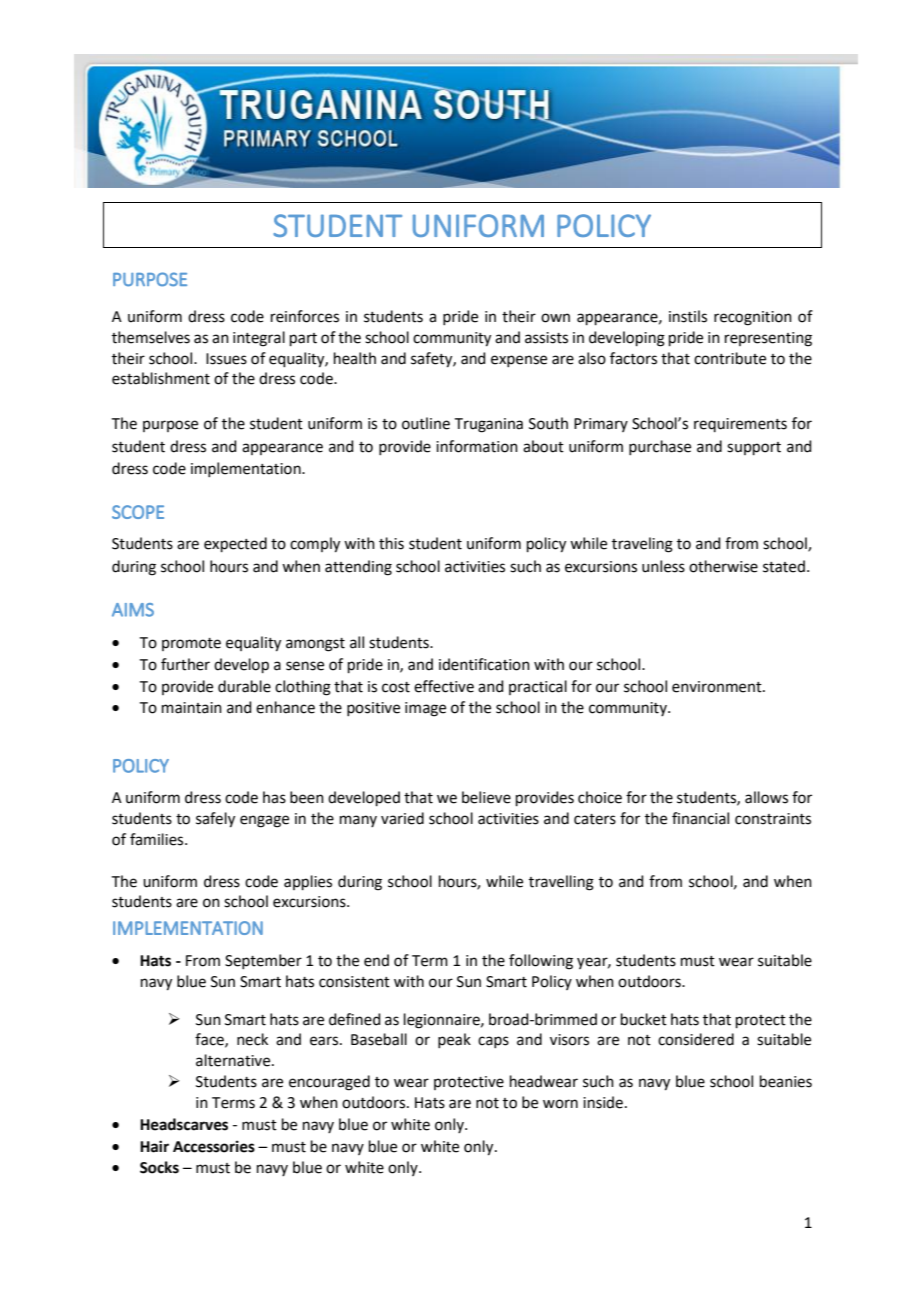  I want to click on inside, so click(603, 1102).
